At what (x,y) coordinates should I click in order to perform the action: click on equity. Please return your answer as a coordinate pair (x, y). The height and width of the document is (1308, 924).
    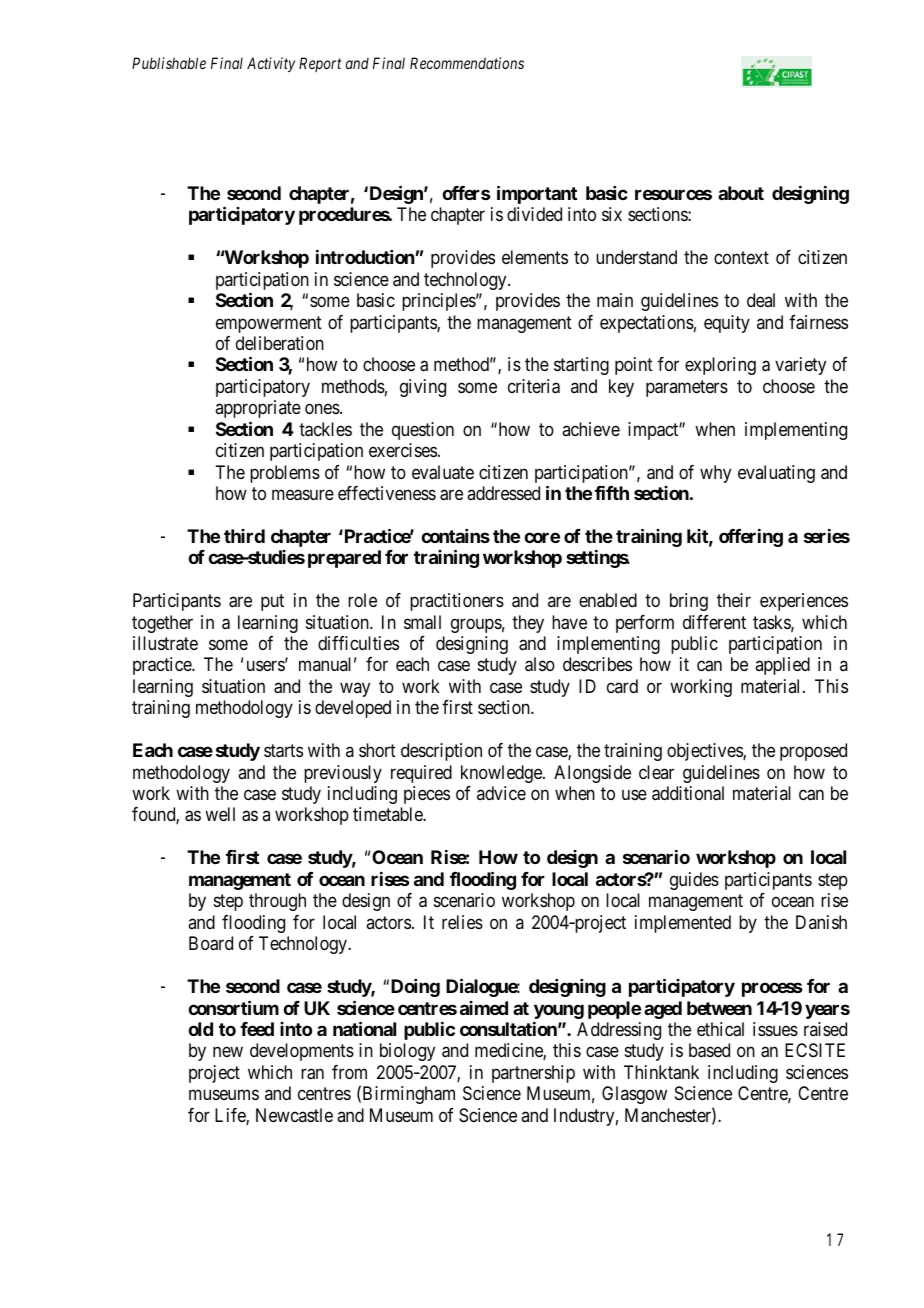
    Looking at the image, I should click on (727, 324).
